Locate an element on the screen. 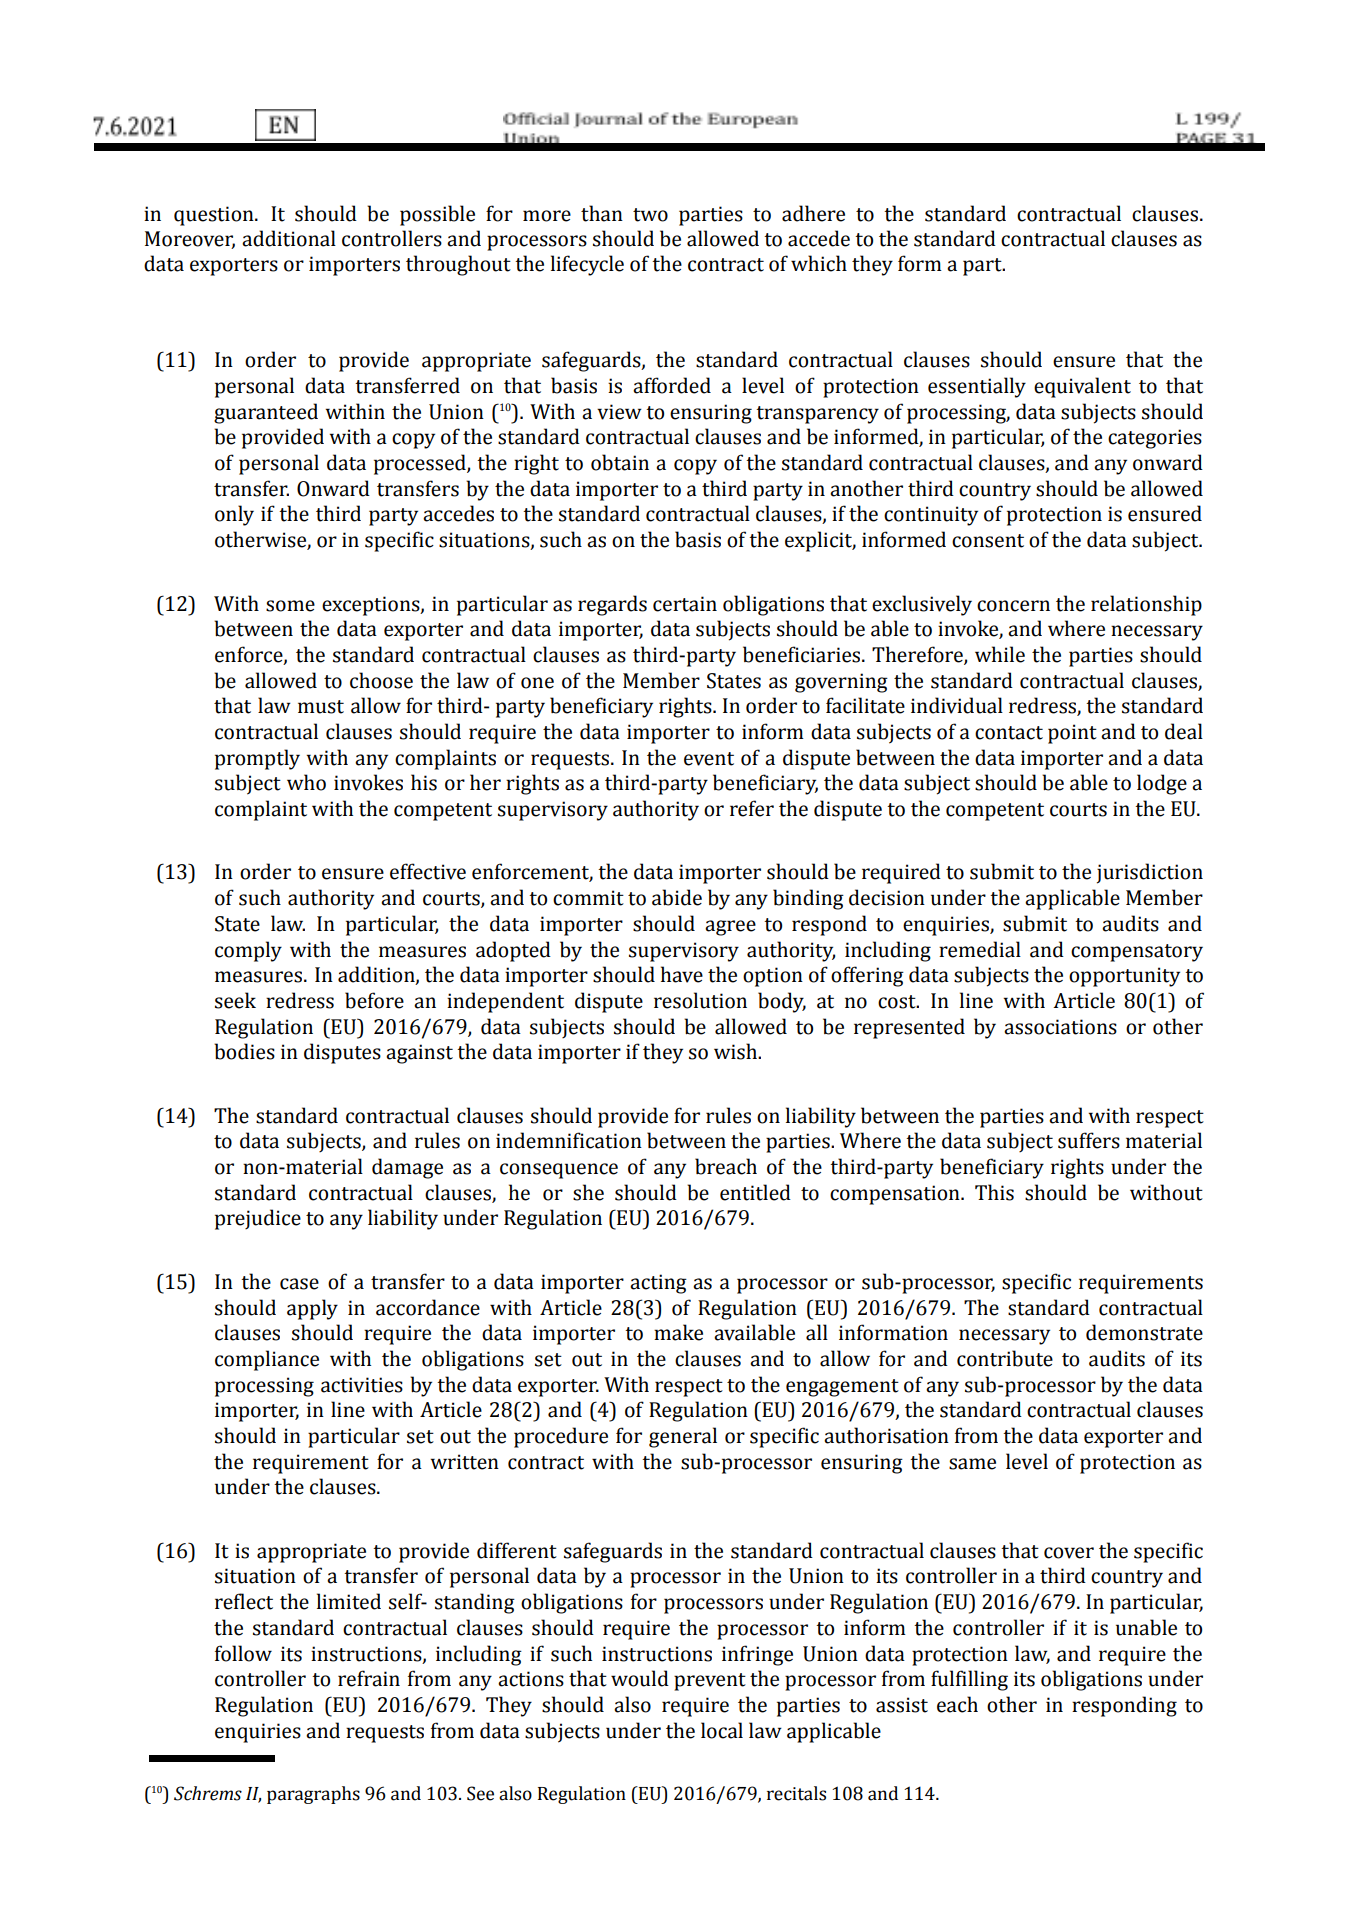 The width and height of the screenshot is (1361, 1923). local is located at coordinates (722, 1730).
